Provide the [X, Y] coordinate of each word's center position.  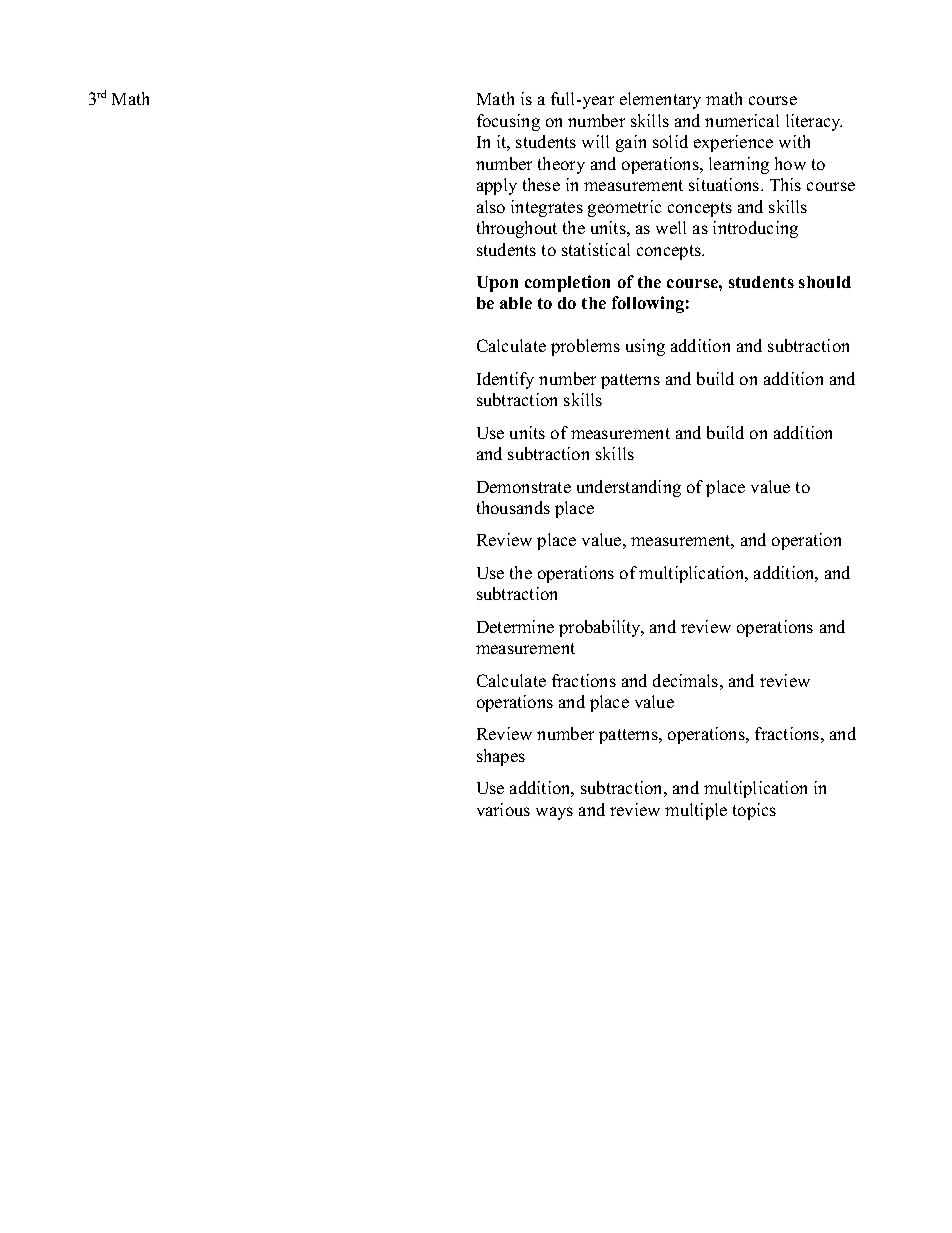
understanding [629, 488]
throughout [517, 229]
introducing [755, 229]
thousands [513, 507]
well [671, 227]
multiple [696, 811]
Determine [515, 626]
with [794, 141]
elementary [660, 100]
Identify [505, 380]
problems [585, 347]
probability [601, 628]
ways [554, 813]
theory [561, 165]
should [825, 282]
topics [754, 811]
